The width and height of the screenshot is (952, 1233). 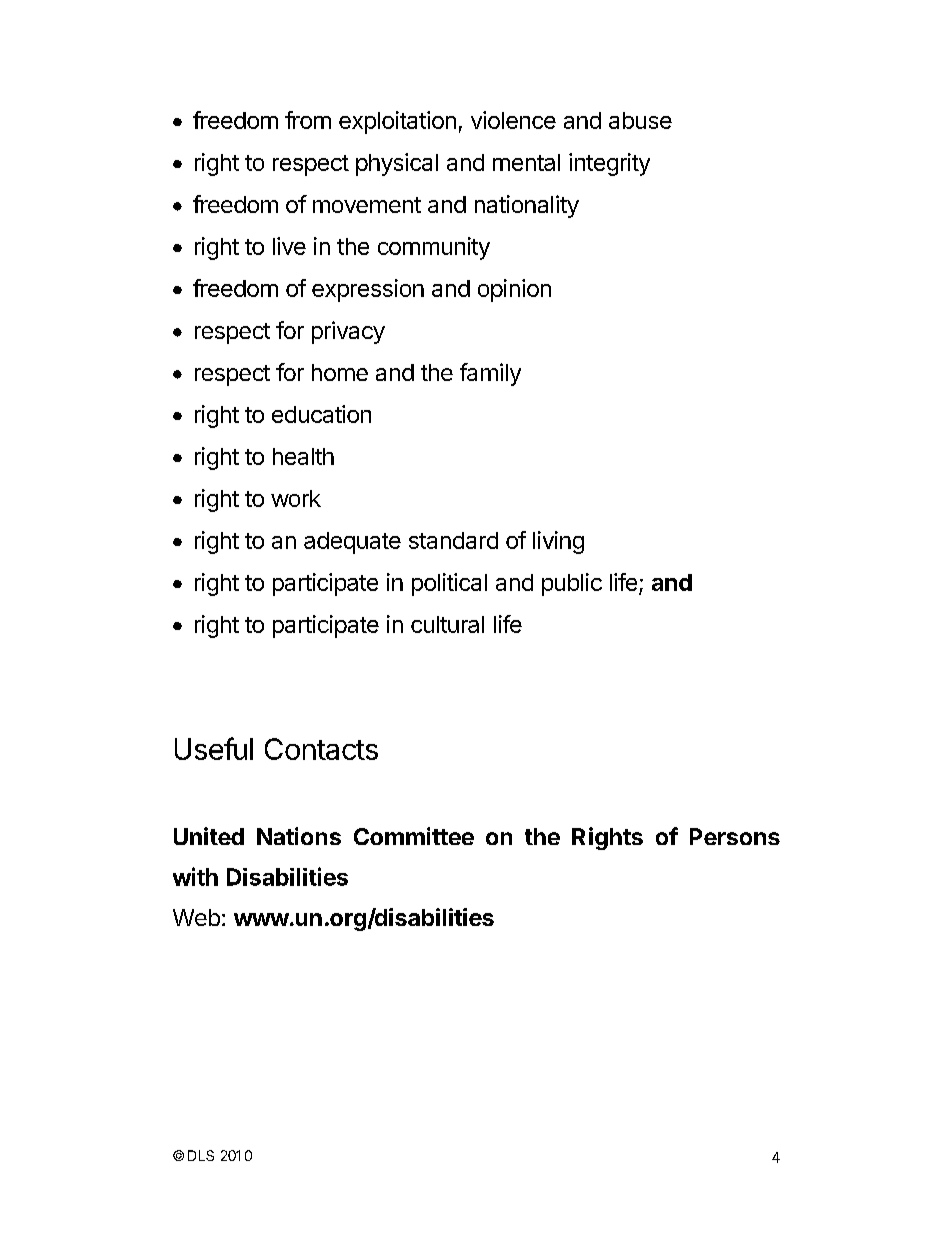 I want to click on DLS, so click(x=201, y=1155).
